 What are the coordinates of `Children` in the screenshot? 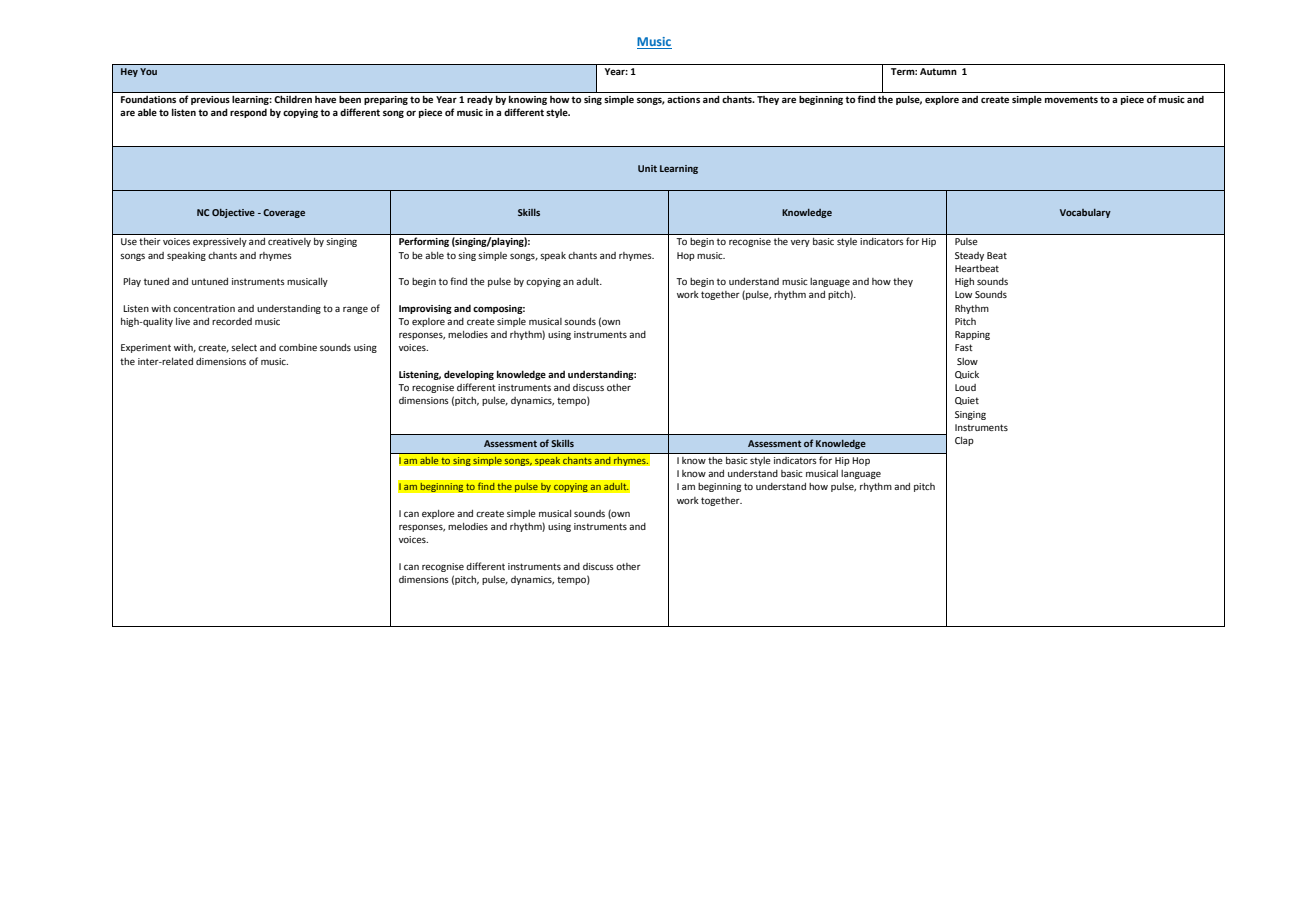 It's located at (293, 99).
